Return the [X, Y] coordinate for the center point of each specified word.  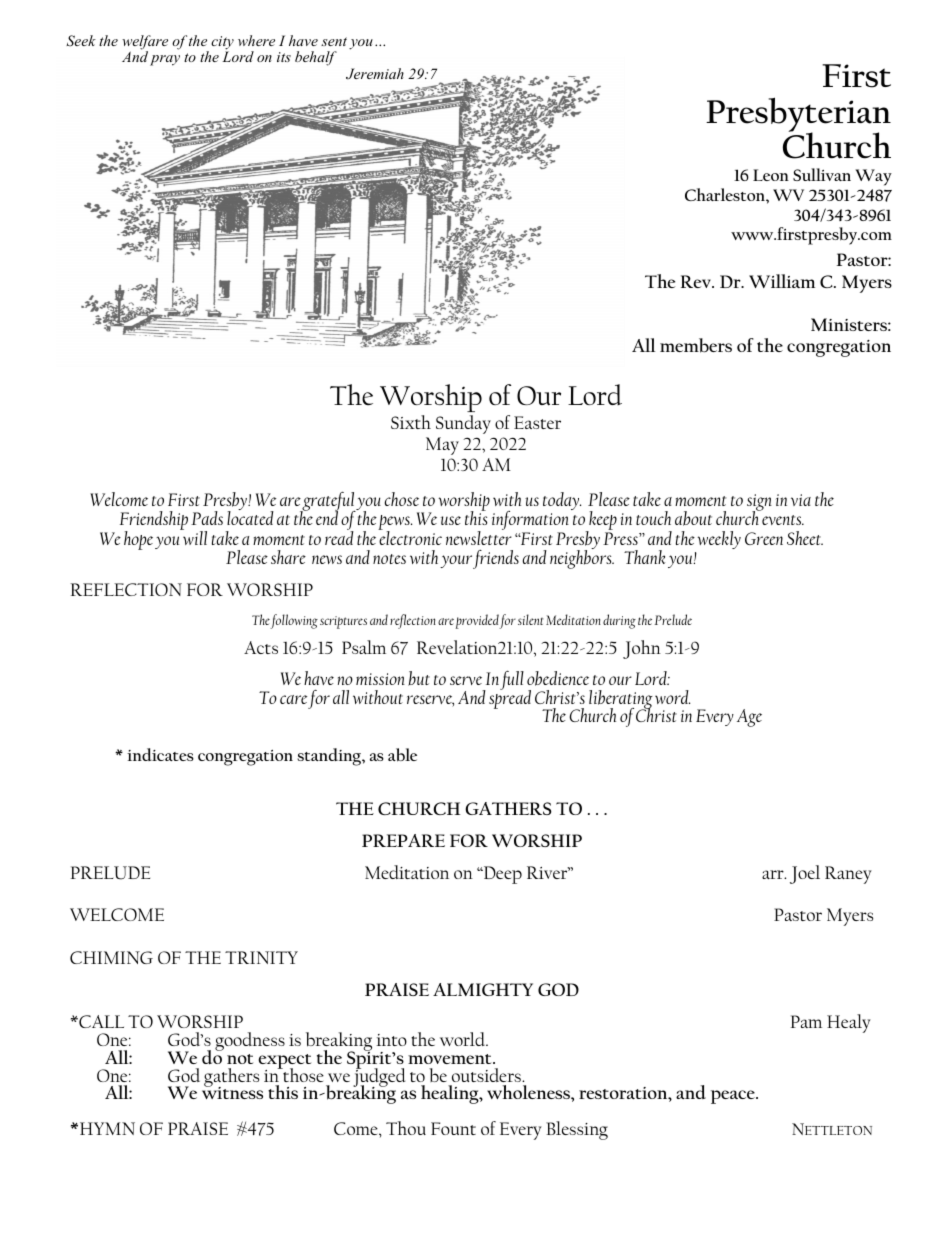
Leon [771, 175]
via [801, 500]
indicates [160, 754]
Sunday [463, 424]
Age [749, 718]
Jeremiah [375, 74]
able [402, 755]
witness [232, 1092]
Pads [207, 518]
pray [165, 60]
